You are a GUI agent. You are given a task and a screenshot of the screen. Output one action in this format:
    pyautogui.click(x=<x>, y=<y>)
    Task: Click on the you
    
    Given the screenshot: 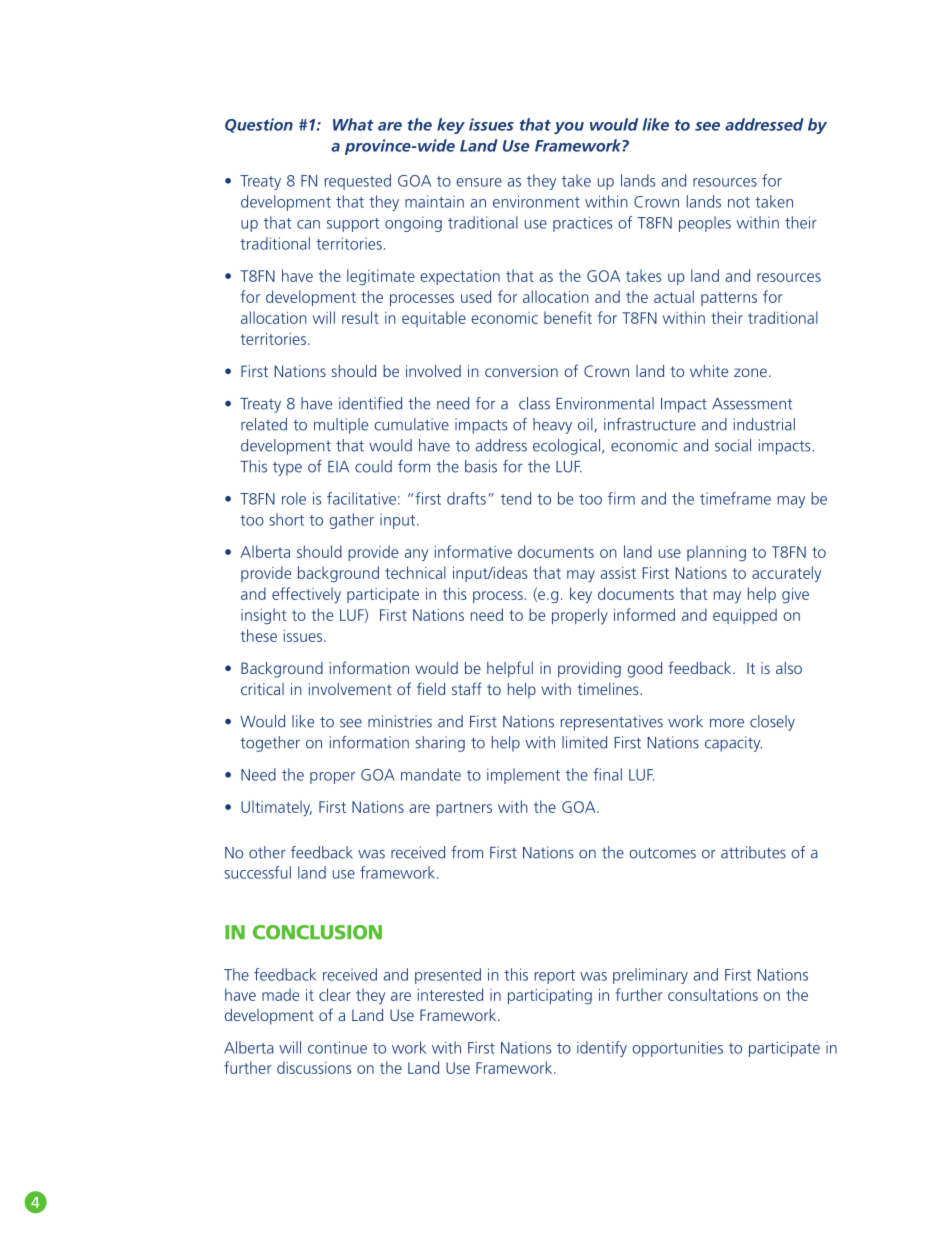 What is the action you would take?
    pyautogui.click(x=569, y=128)
